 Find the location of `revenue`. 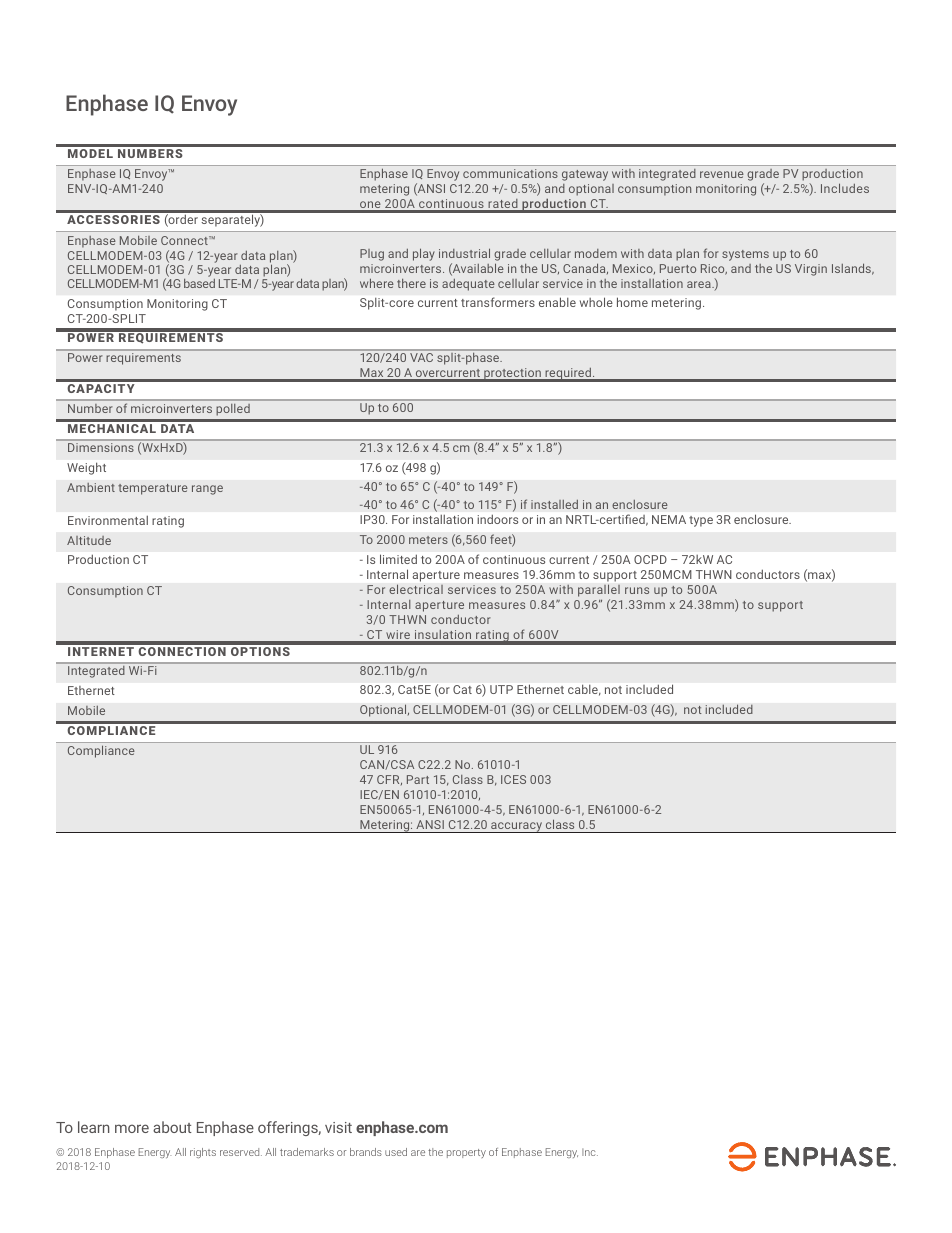

revenue is located at coordinates (722, 174).
